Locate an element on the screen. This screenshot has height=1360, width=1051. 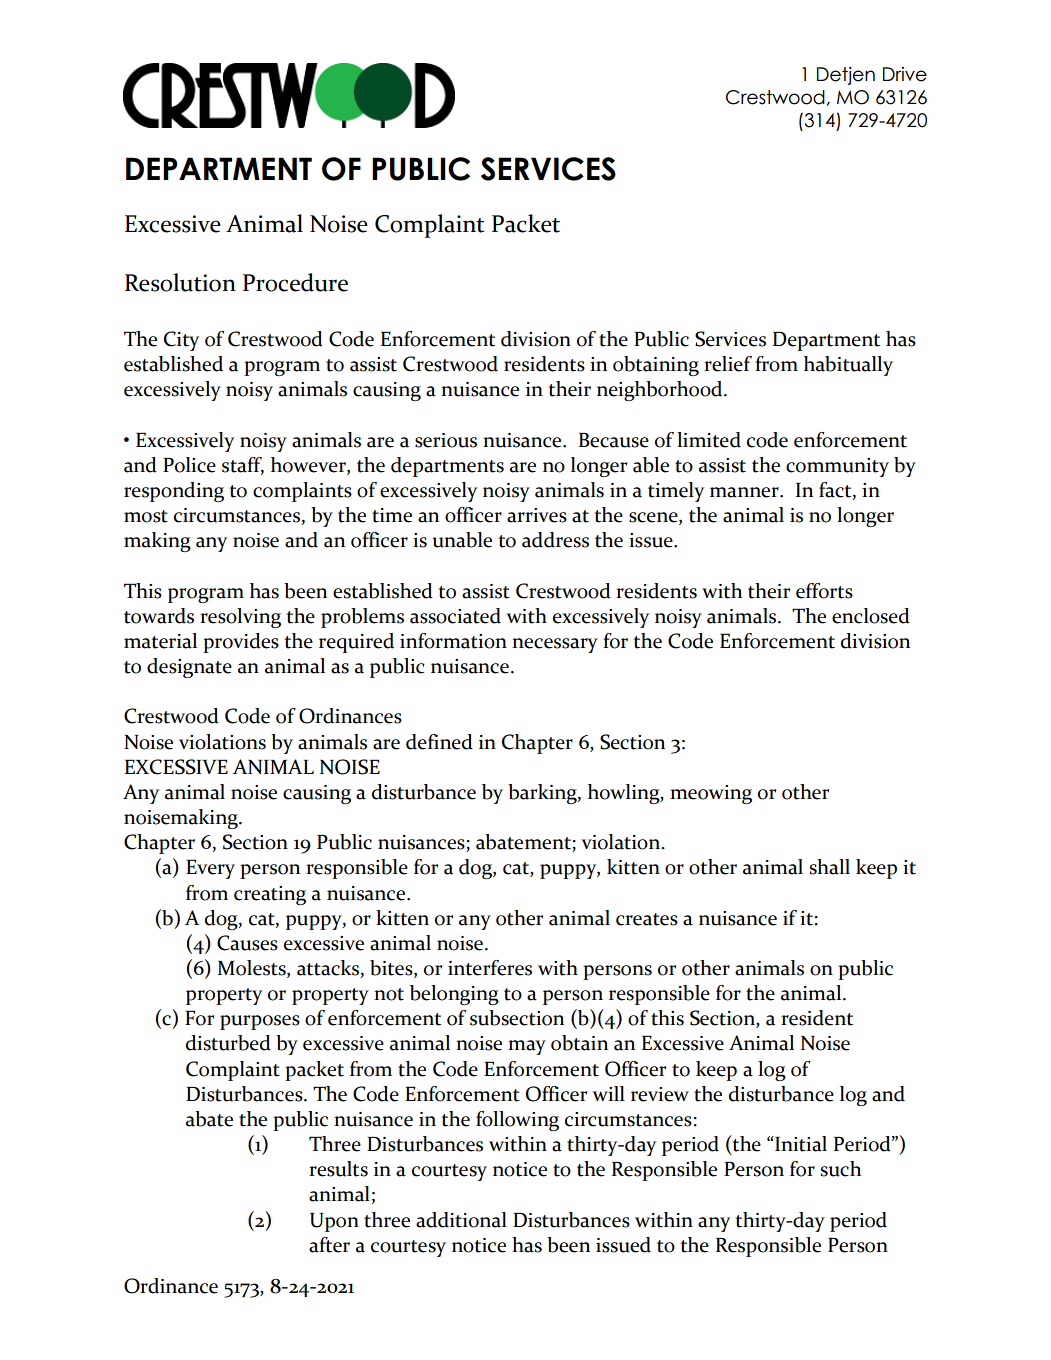
resolving is located at coordinates (240, 618).
